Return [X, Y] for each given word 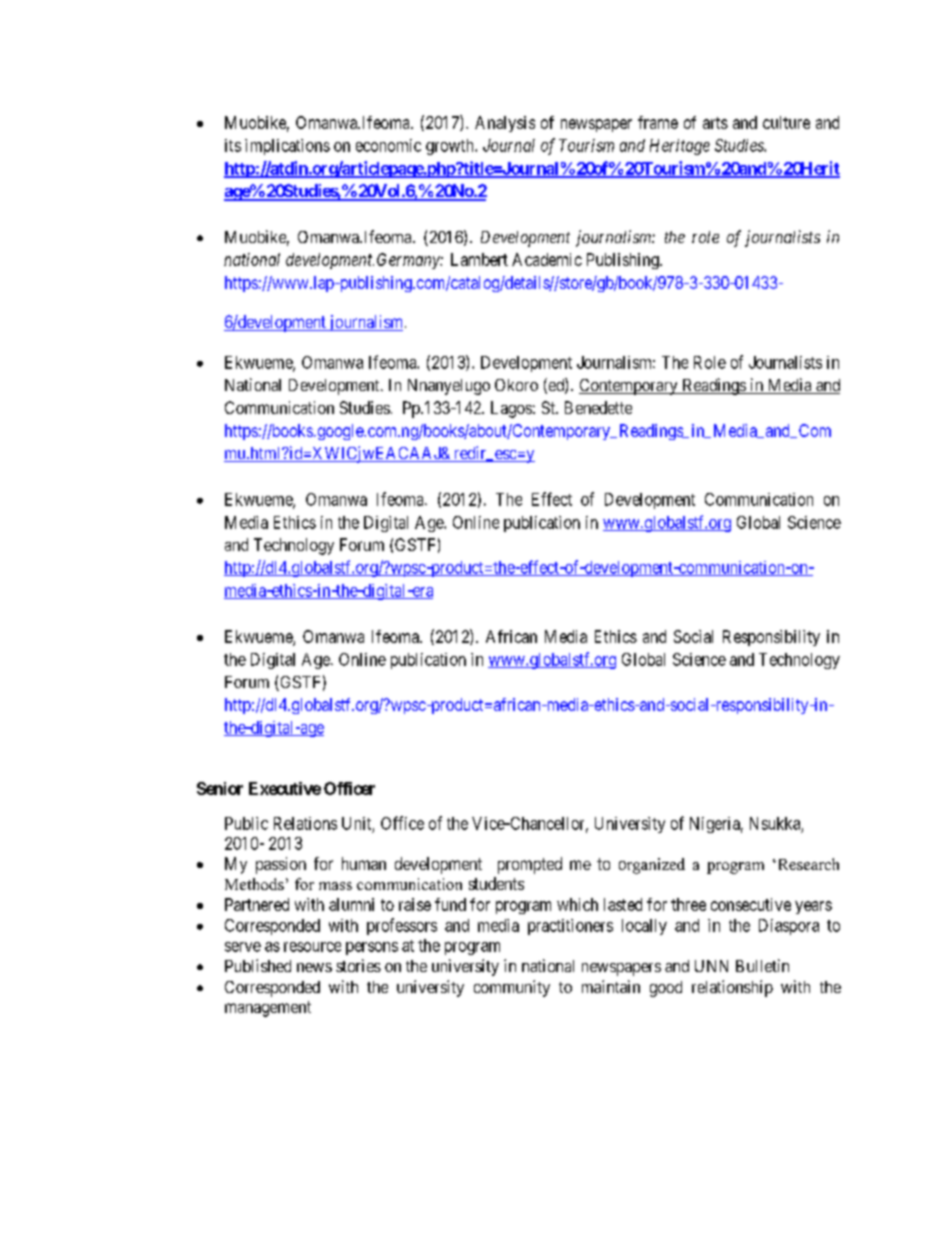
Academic [547, 259]
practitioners [570, 927]
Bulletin [762, 965]
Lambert [479, 259]
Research [807, 864]
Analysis [505, 124]
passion [281, 865]
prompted [530, 865]
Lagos [511, 409]
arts [715, 123]
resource [312, 947]
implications [287, 147]
